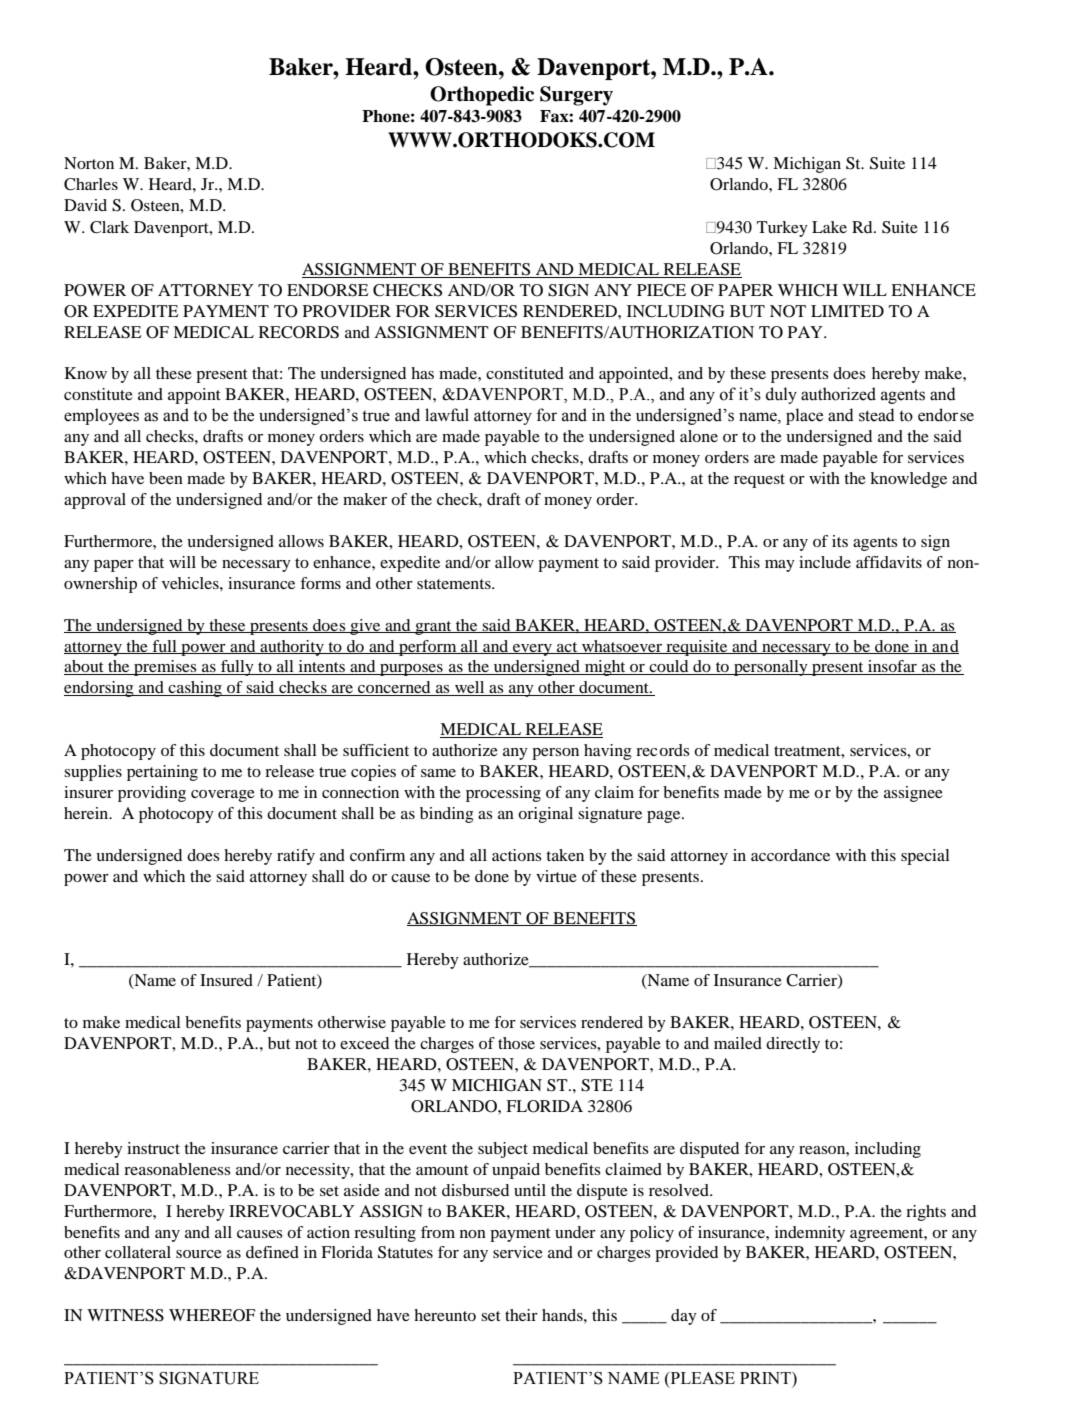 The width and height of the screenshot is (1090, 1411). Describe the element at coordinates (226, 980) in the screenshot. I see `Insured` at that location.
